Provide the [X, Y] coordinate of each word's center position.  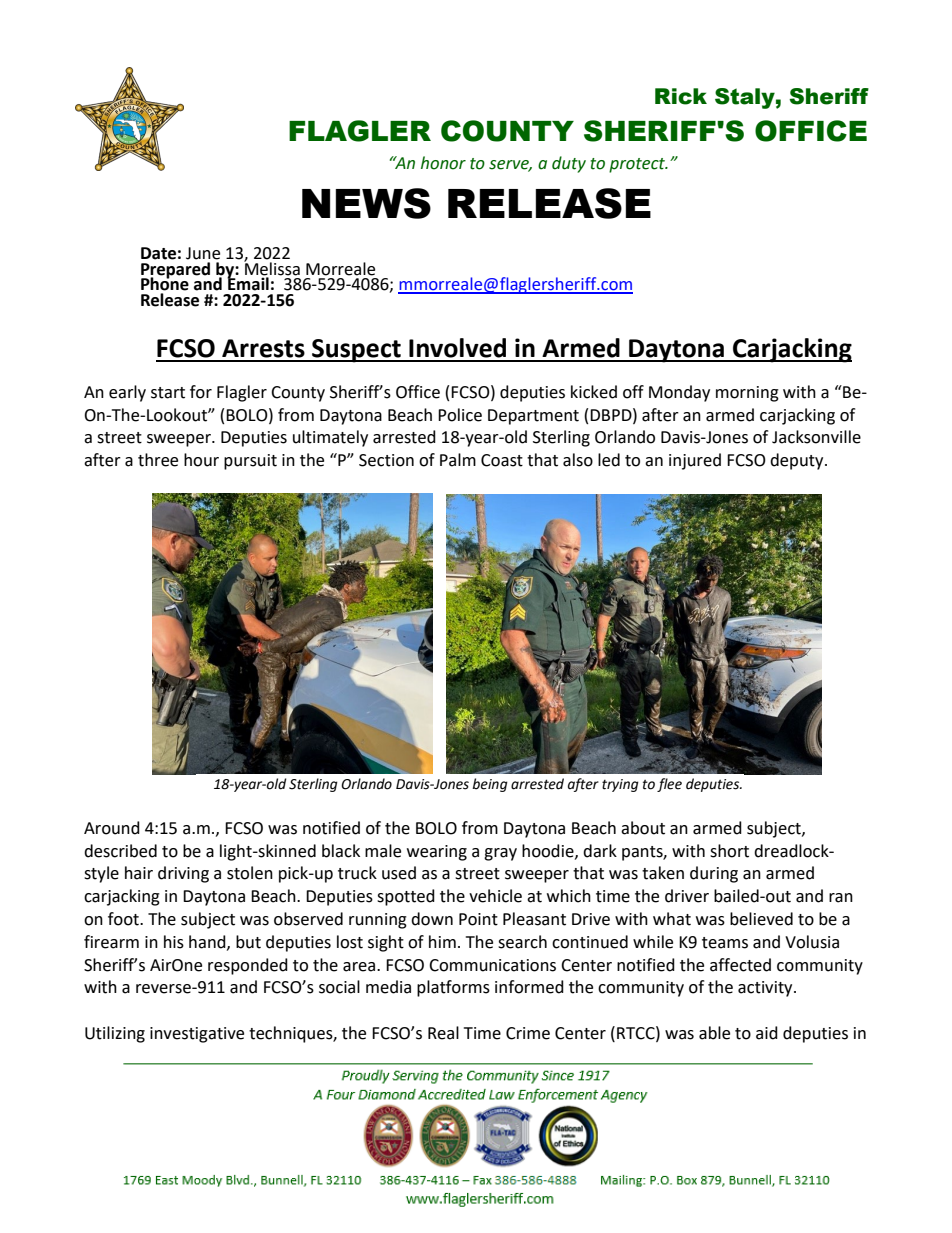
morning [747, 394]
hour [201, 460]
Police [460, 415]
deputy [798, 461]
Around [112, 828]
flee [669, 785]
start [168, 393]
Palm [458, 460]
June [203, 253]
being [490, 785]
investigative [197, 1035]
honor [443, 163]
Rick [681, 96]
